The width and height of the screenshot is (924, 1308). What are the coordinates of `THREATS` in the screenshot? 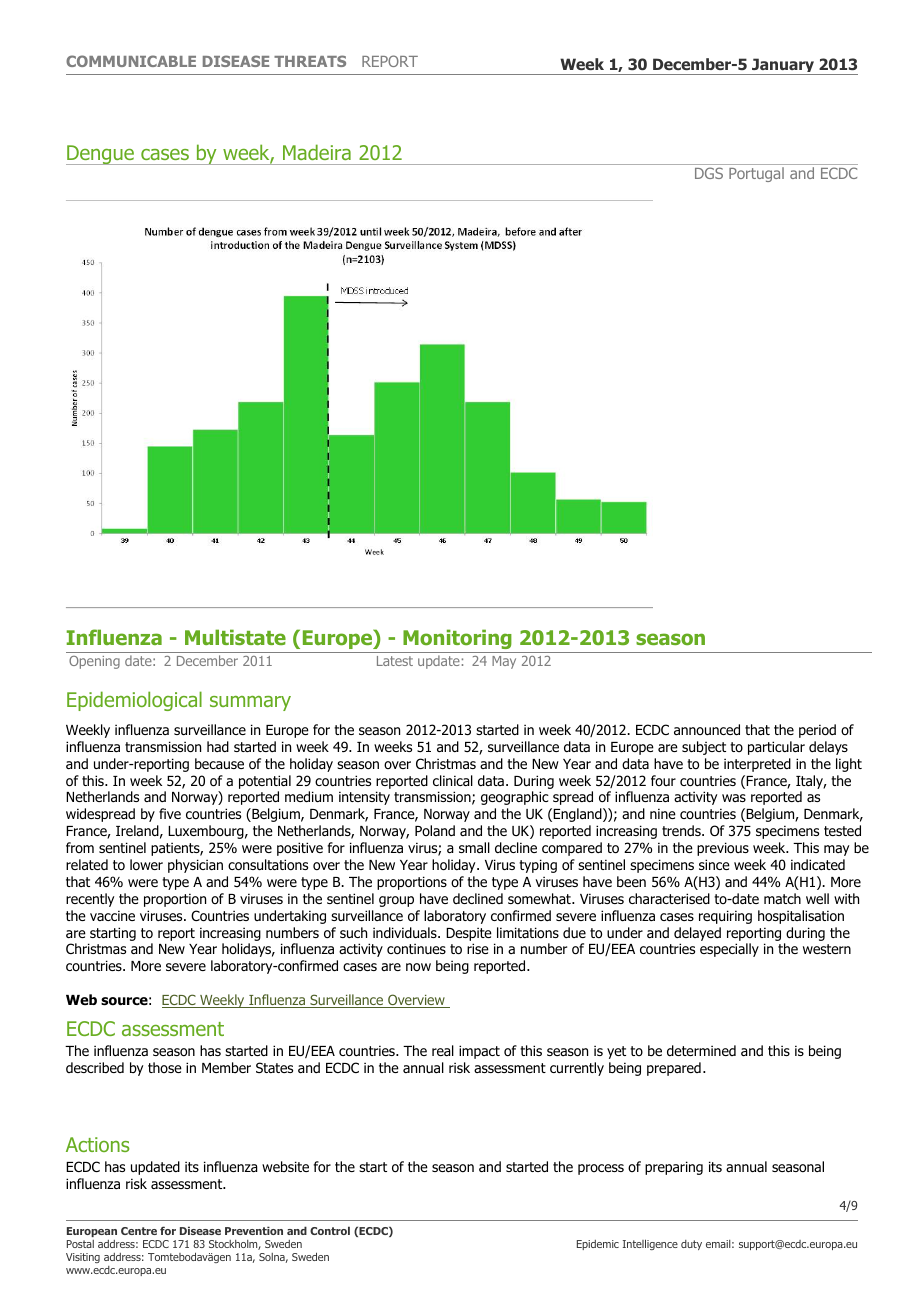 It's located at (310, 61).
